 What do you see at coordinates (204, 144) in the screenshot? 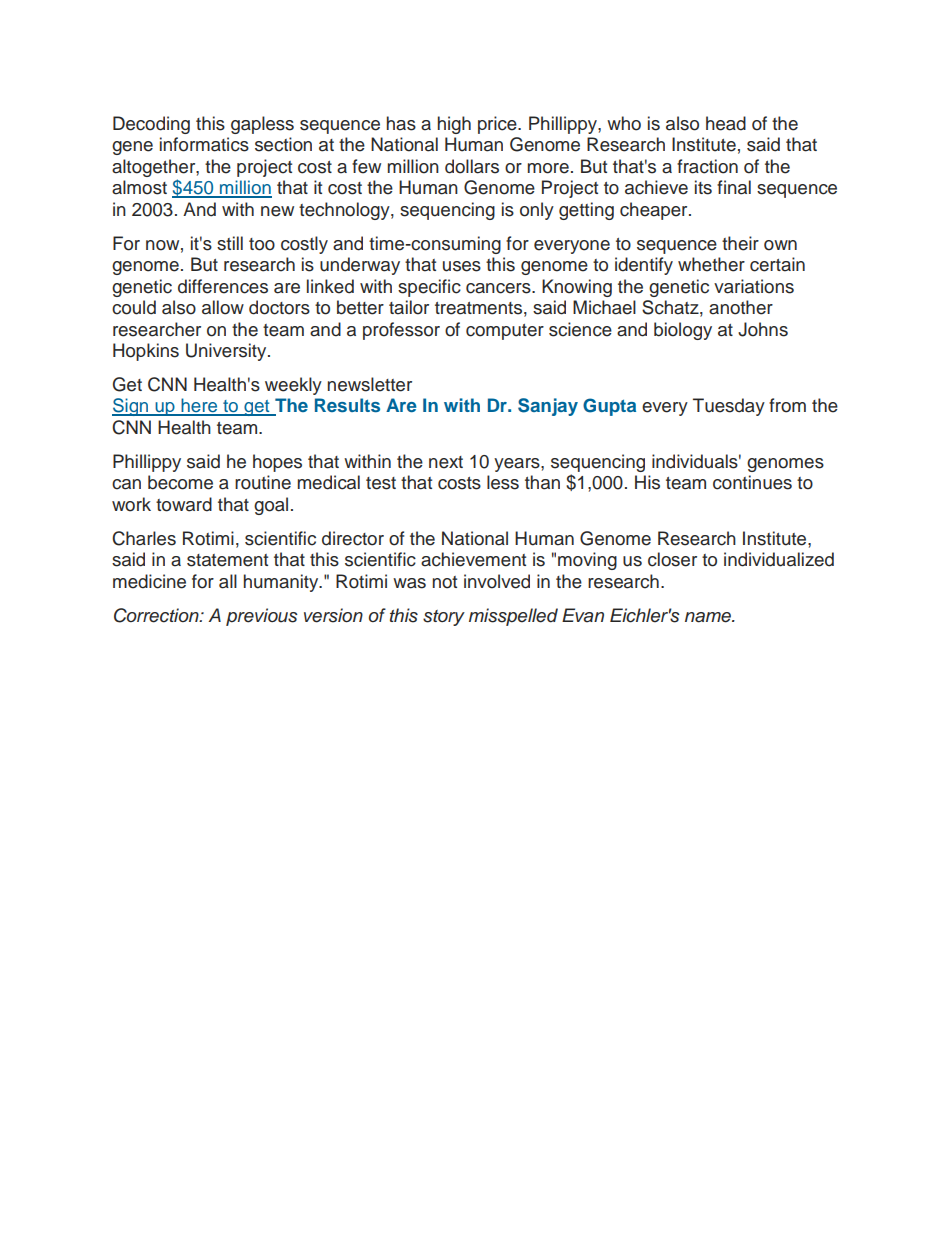
I see `informatics` at bounding box center [204, 144].
